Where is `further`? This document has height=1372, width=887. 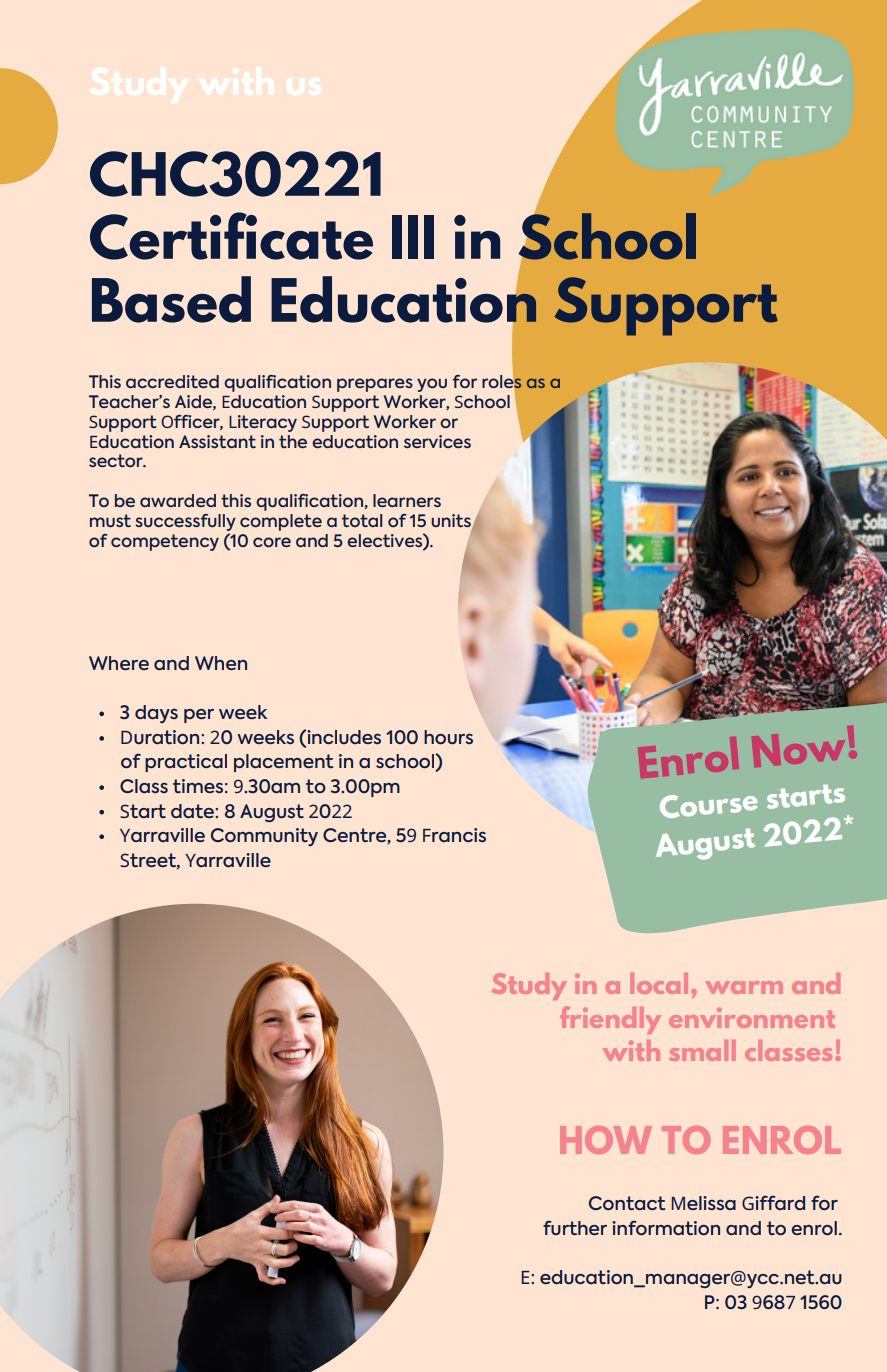
further is located at coordinates (575, 1227).
